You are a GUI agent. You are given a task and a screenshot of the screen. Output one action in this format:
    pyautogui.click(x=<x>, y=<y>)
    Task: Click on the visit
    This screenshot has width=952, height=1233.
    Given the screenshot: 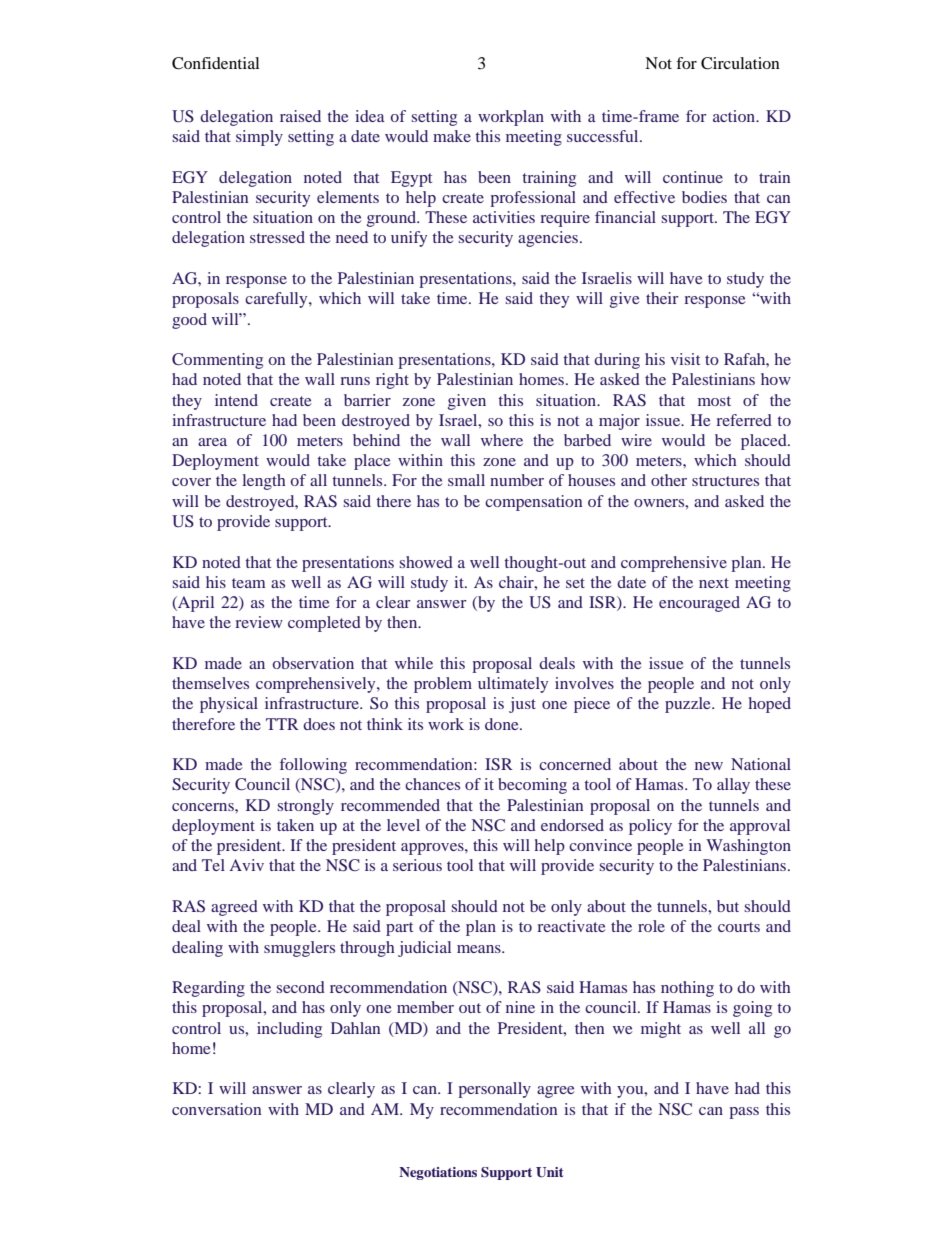 What is the action you would take?
    pyautogui.click(x=685, y=359)
